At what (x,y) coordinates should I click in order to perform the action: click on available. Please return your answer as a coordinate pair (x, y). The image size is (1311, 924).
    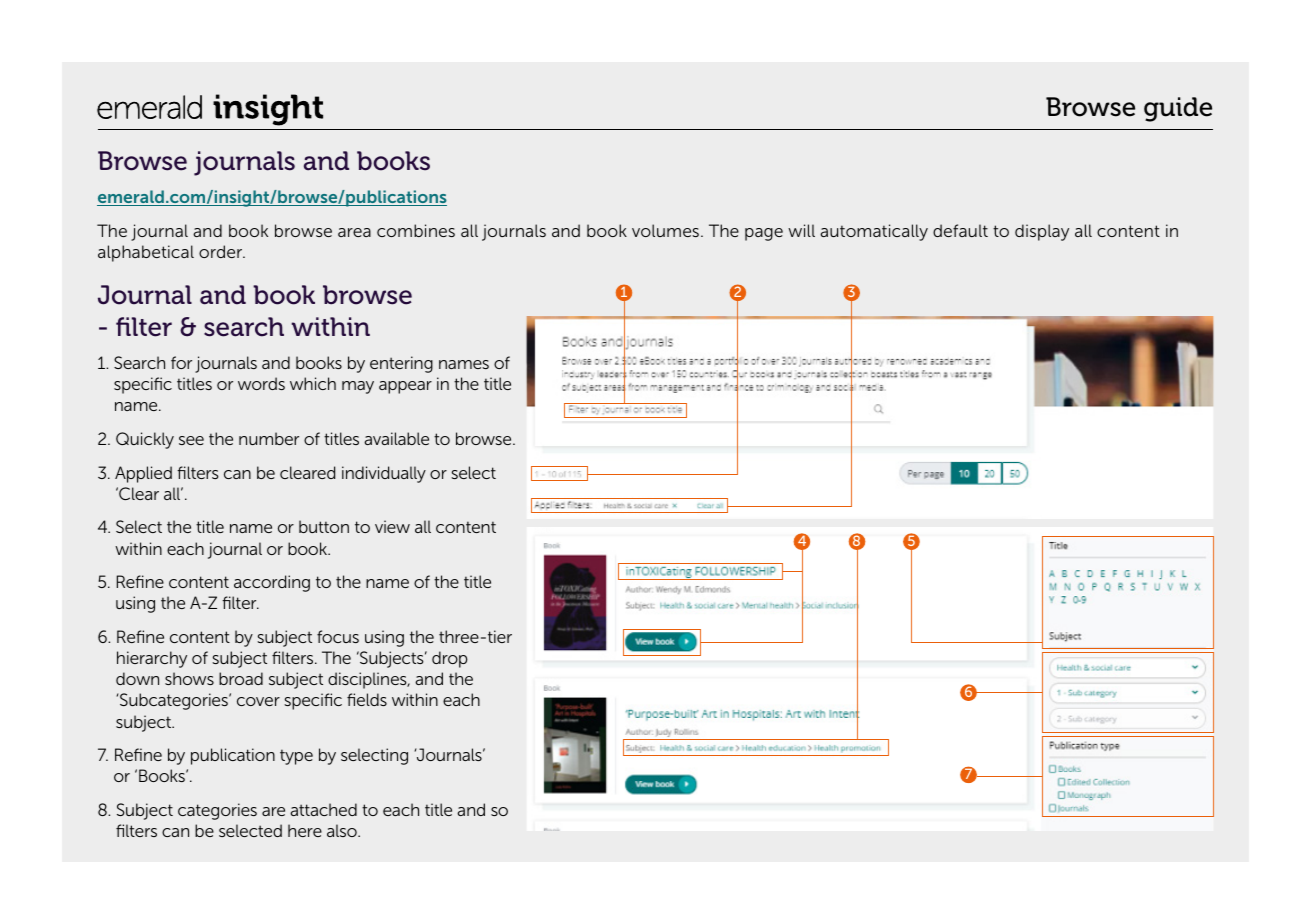
    Looking at the image, I should click on (396, 438).
